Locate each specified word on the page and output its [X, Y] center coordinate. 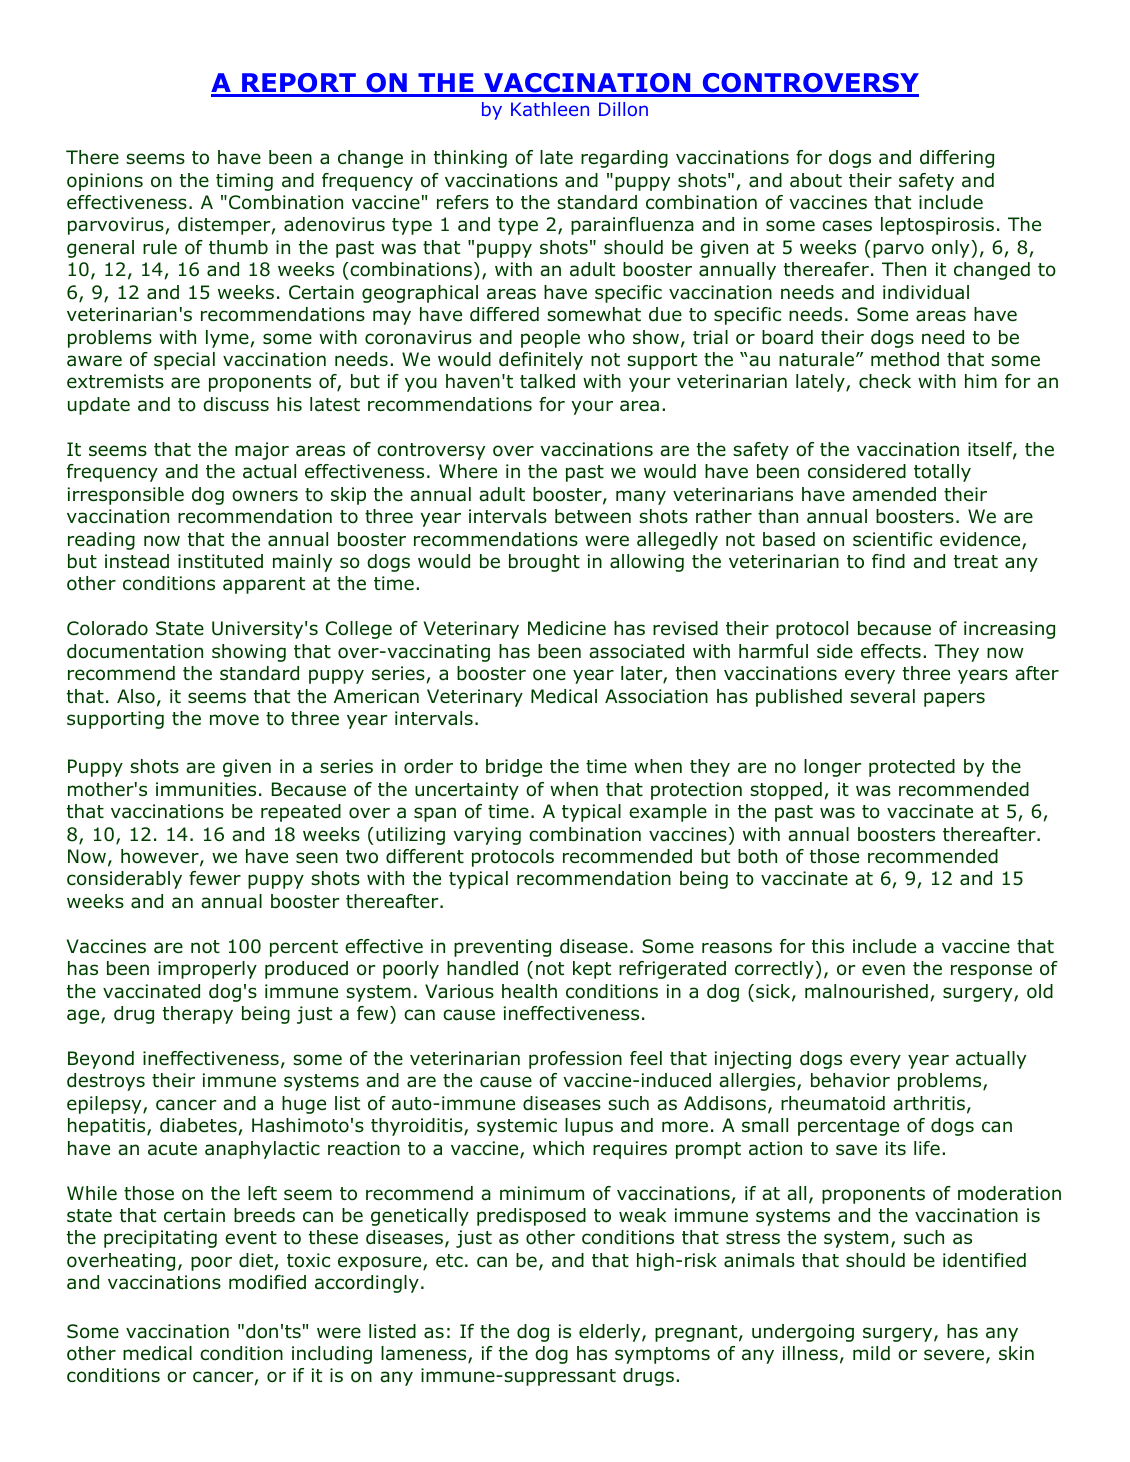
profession [575, 1060]
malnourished [866, 991]
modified [267, 1282]
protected [912, 768]
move [234, 720]
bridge [514, 768]
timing [244, 182]
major [262, 451]
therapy [198, 1015]
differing [957, 159]
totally [942, 473]
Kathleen [550, 109]
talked [547, 381]
